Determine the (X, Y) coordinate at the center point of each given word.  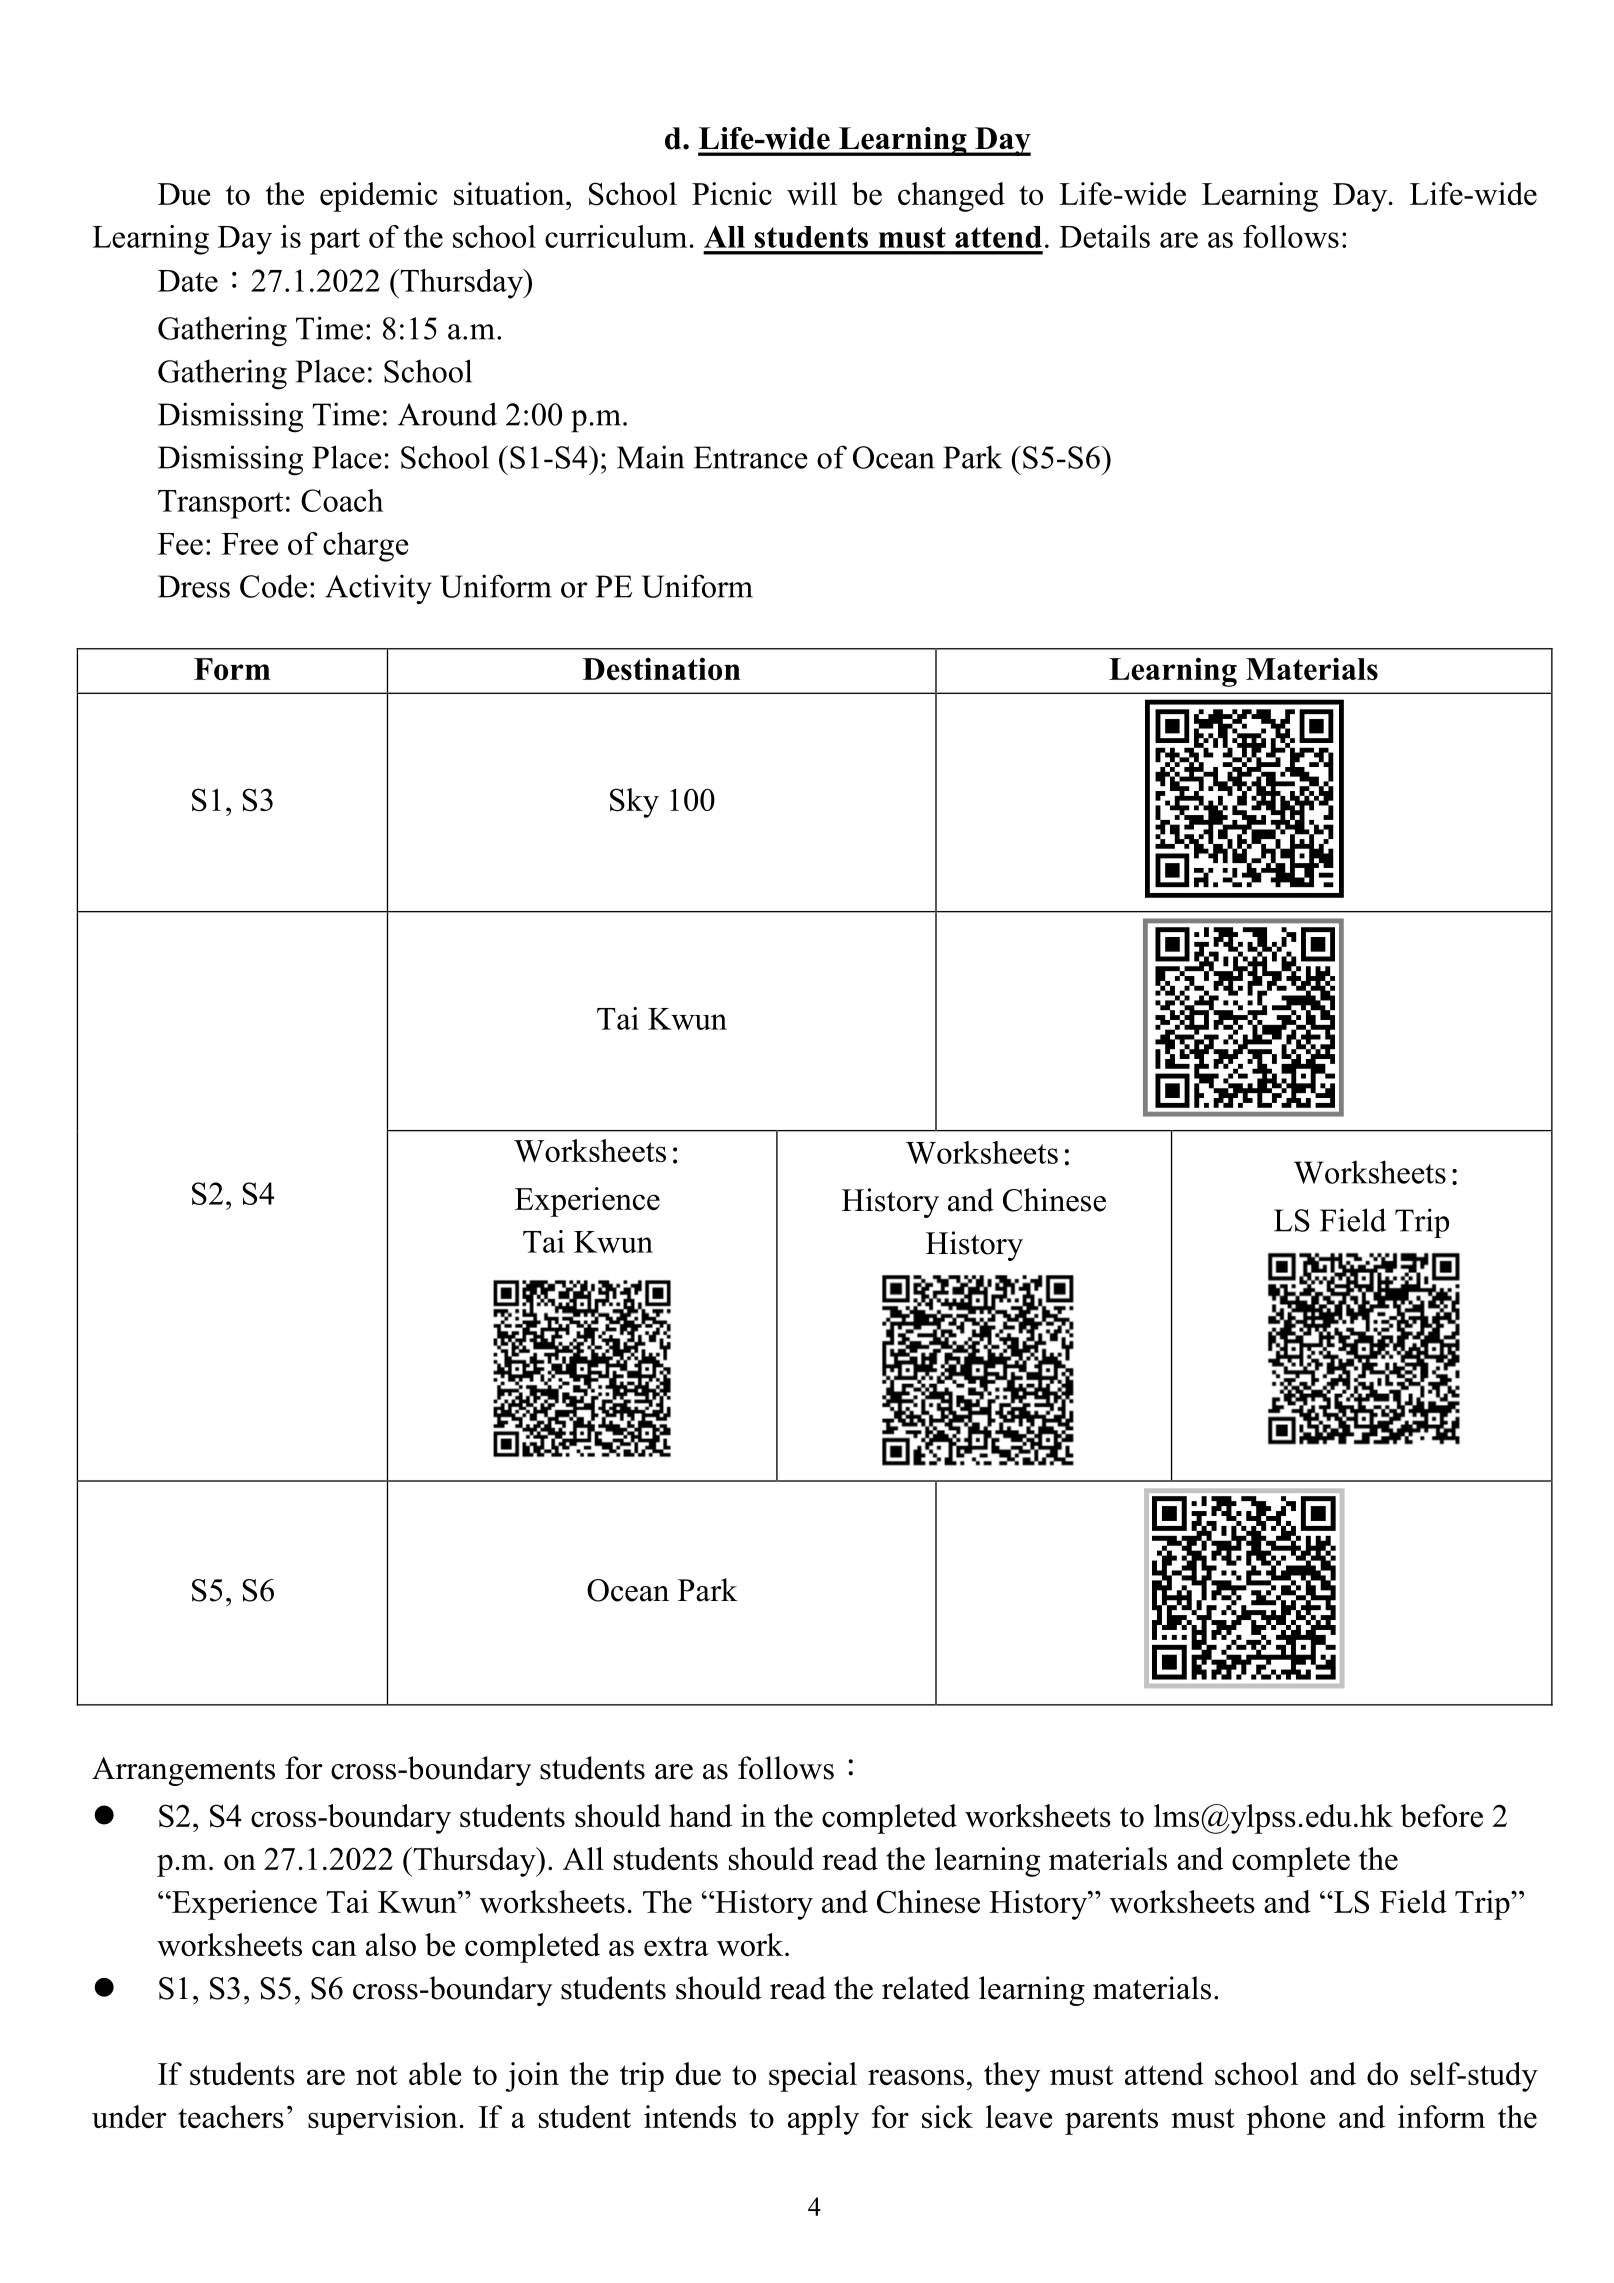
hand (700, 1815)
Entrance (751, 457)
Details (1104, 236)
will (812, 193)
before (1441, 1815)
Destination (661, 668)
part (335, 241)
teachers (231, 2116)
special (813, 2077)
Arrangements (183, 1771)
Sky (634, 803)
